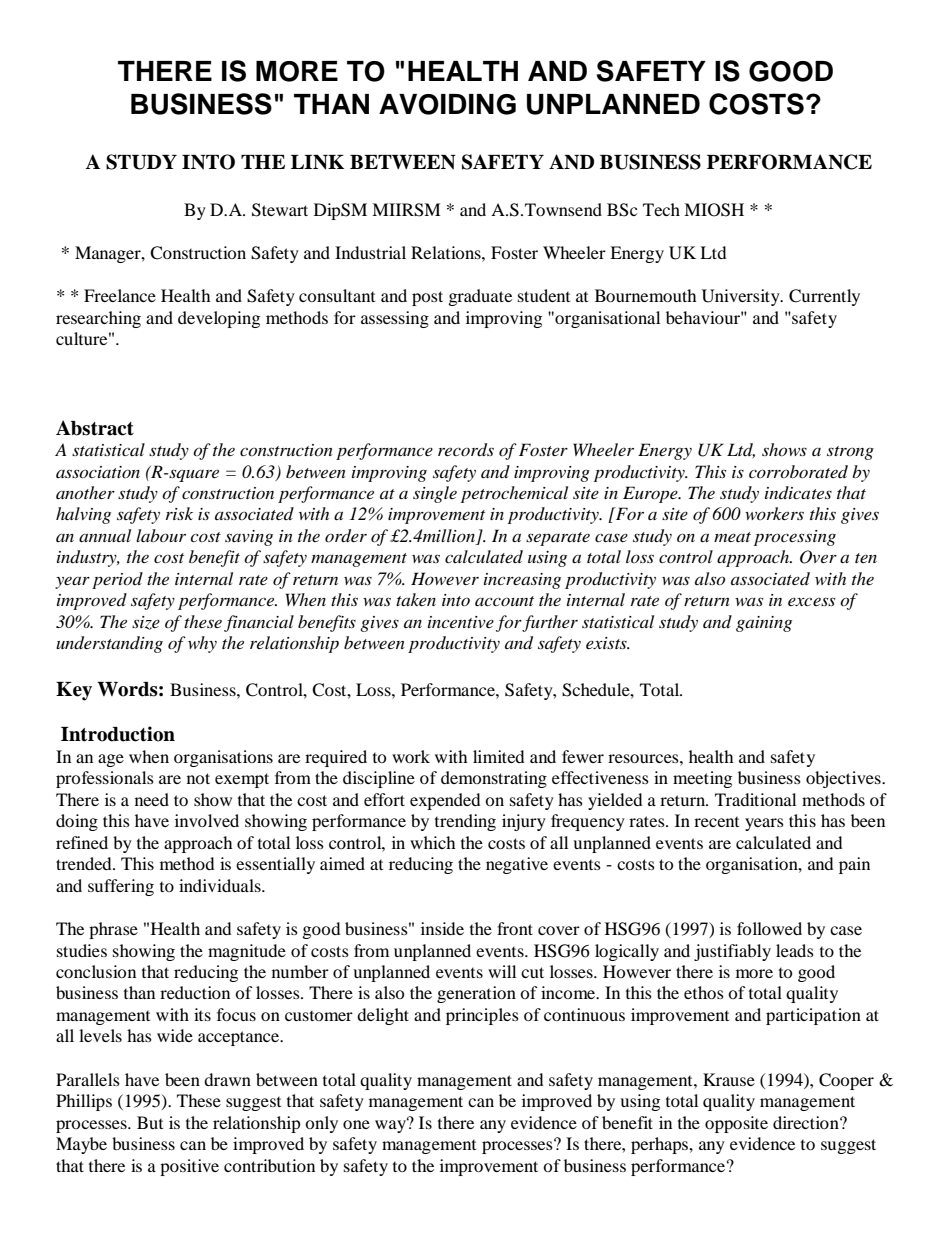 This screenshot has width=952, height=1233. What do you see at coordinates (661, 209) in the screenshot?
I see `Tech` at bounding box center [661, 209].
